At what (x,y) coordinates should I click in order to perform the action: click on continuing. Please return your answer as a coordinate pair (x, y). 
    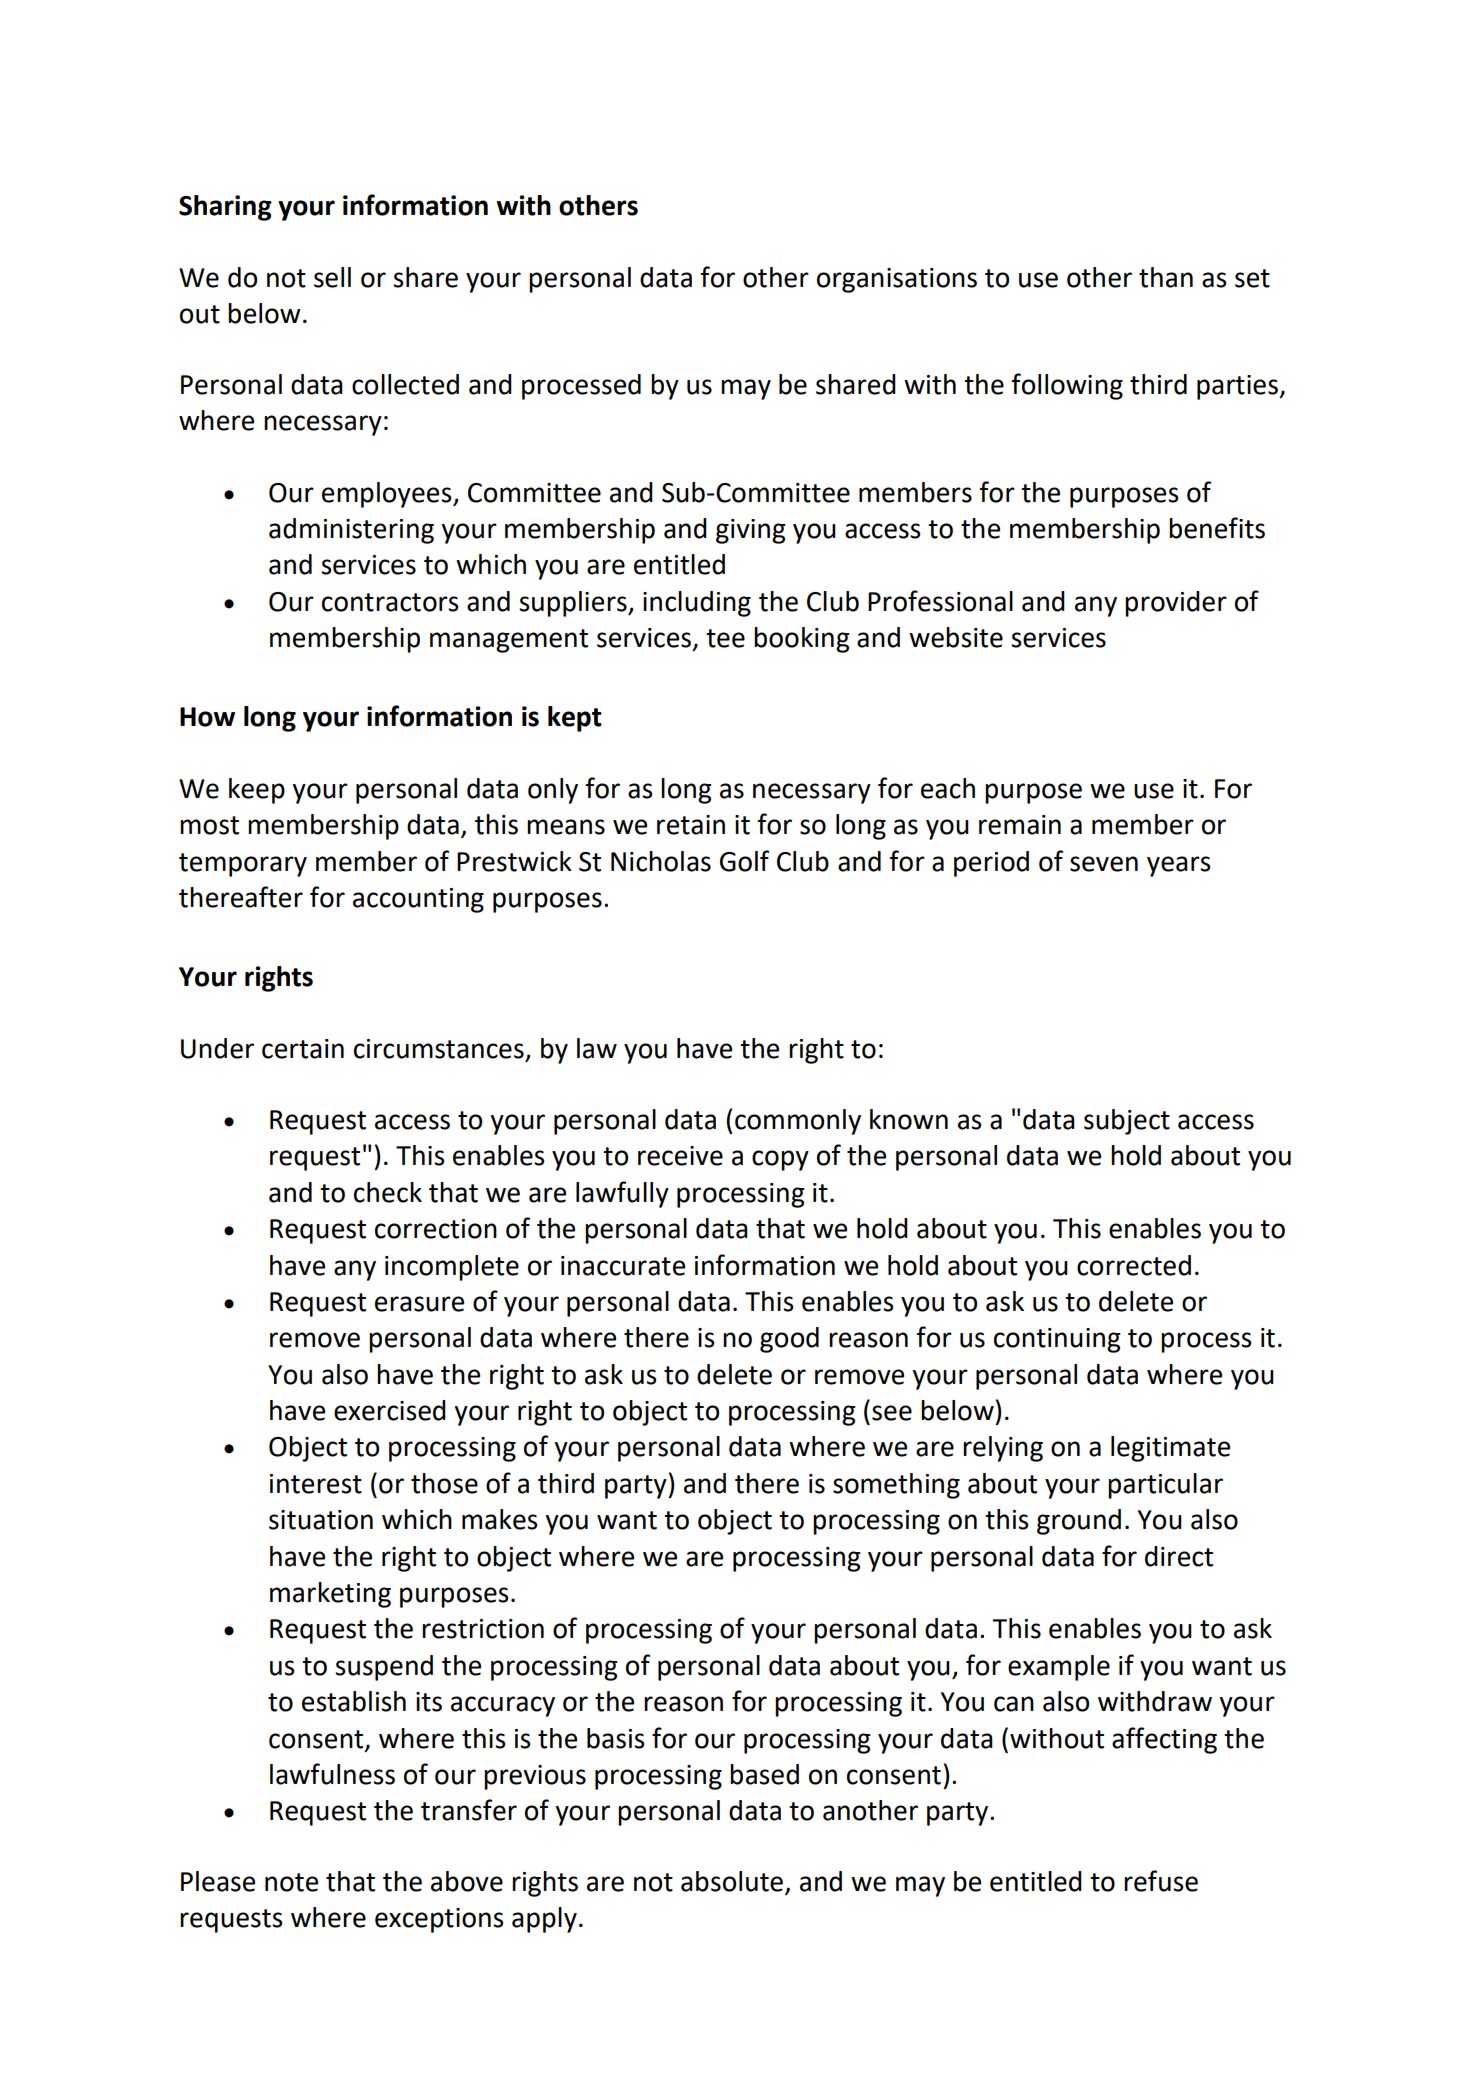
    Looking at the image, I should click on (1057, 1340).
